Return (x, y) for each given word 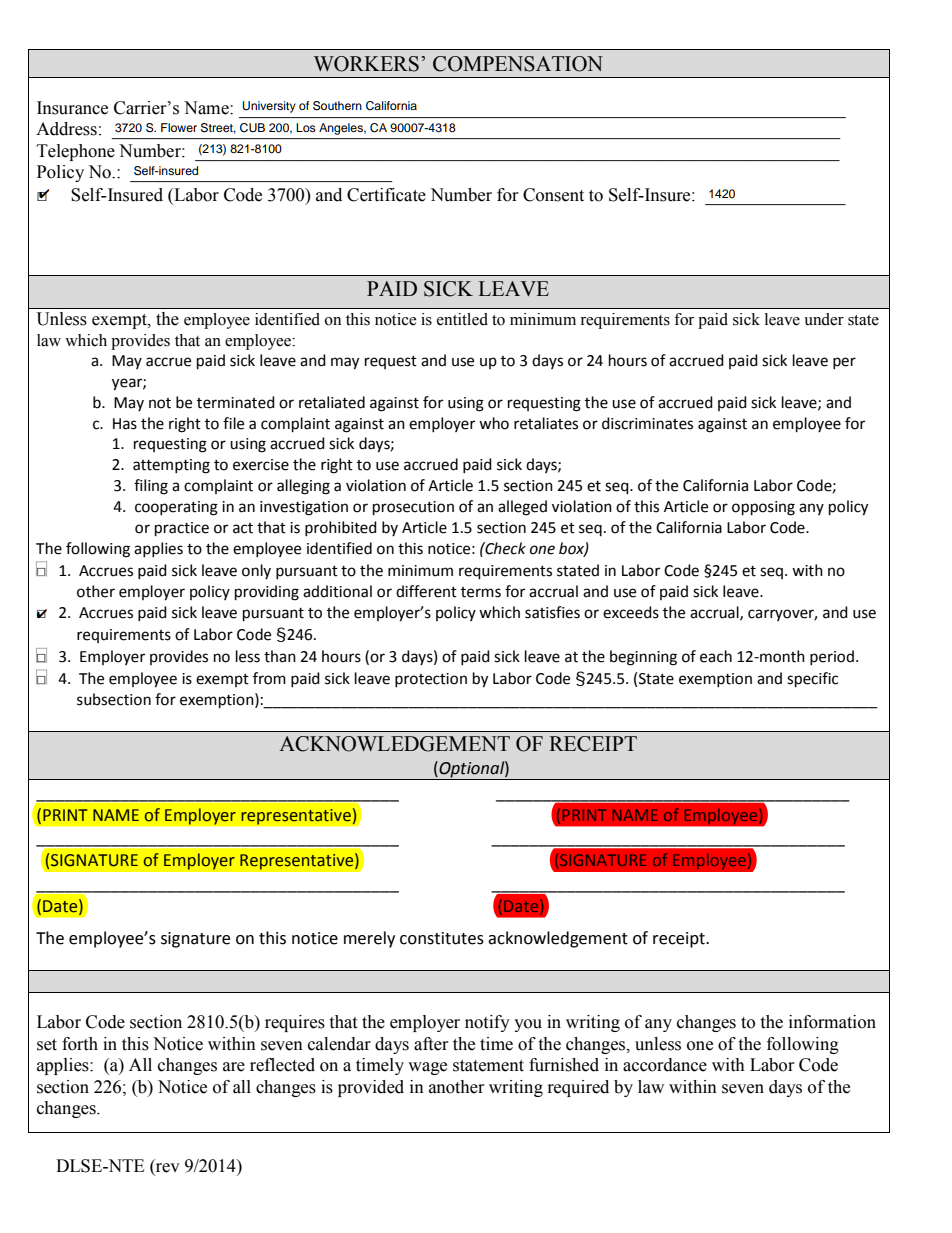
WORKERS (366, 64)
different (426, 591)
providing (267, 593)
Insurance (72, 108)
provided (371, 1088)
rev (167, 1169)
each (716, 656)
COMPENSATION (518, 64)
